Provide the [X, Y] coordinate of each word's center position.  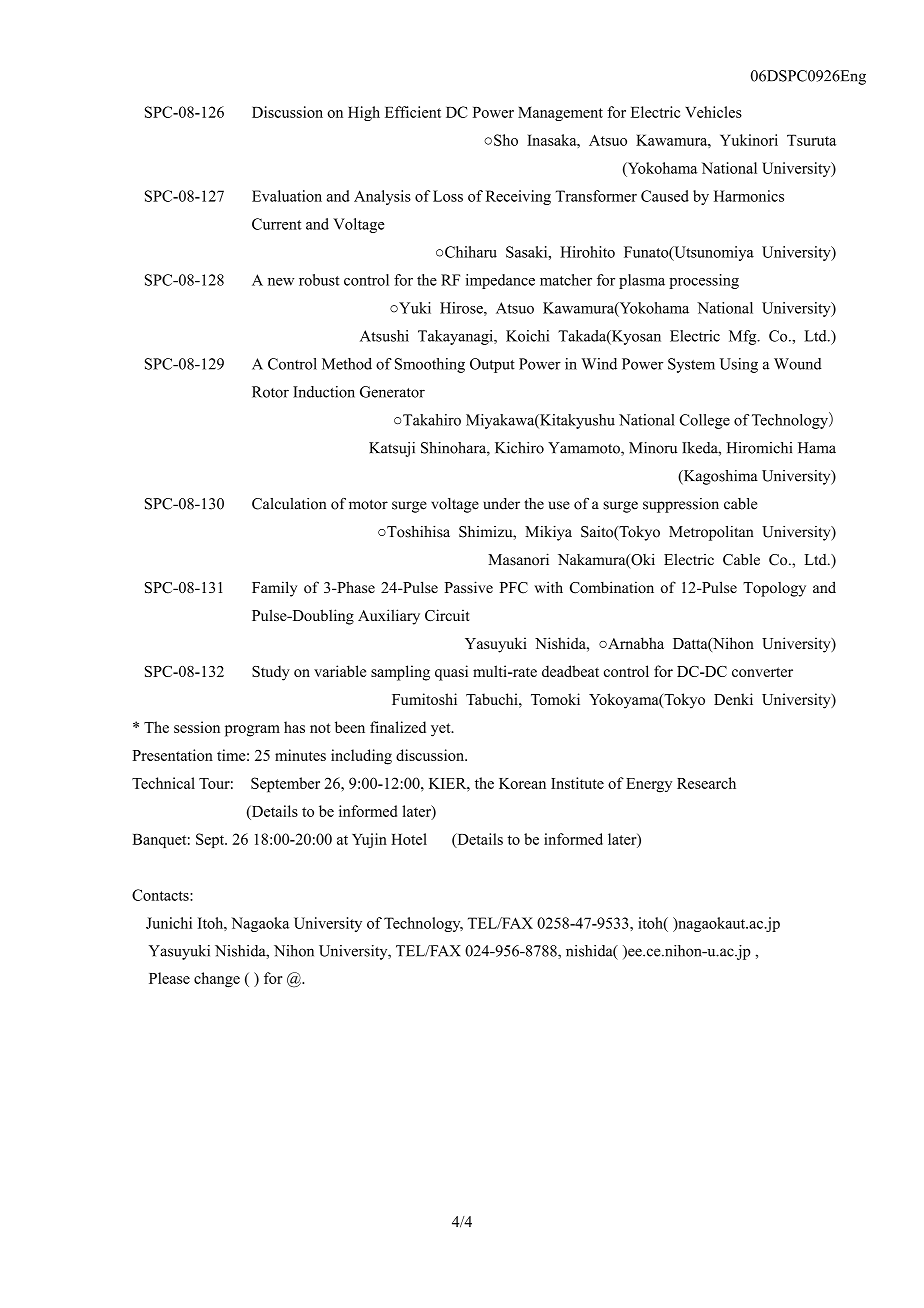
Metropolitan [711, 533]
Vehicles [713, 112]
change [217, 980]
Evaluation [287, 196]
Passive [468, 587]
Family [274, 589]
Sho [506, 140]
